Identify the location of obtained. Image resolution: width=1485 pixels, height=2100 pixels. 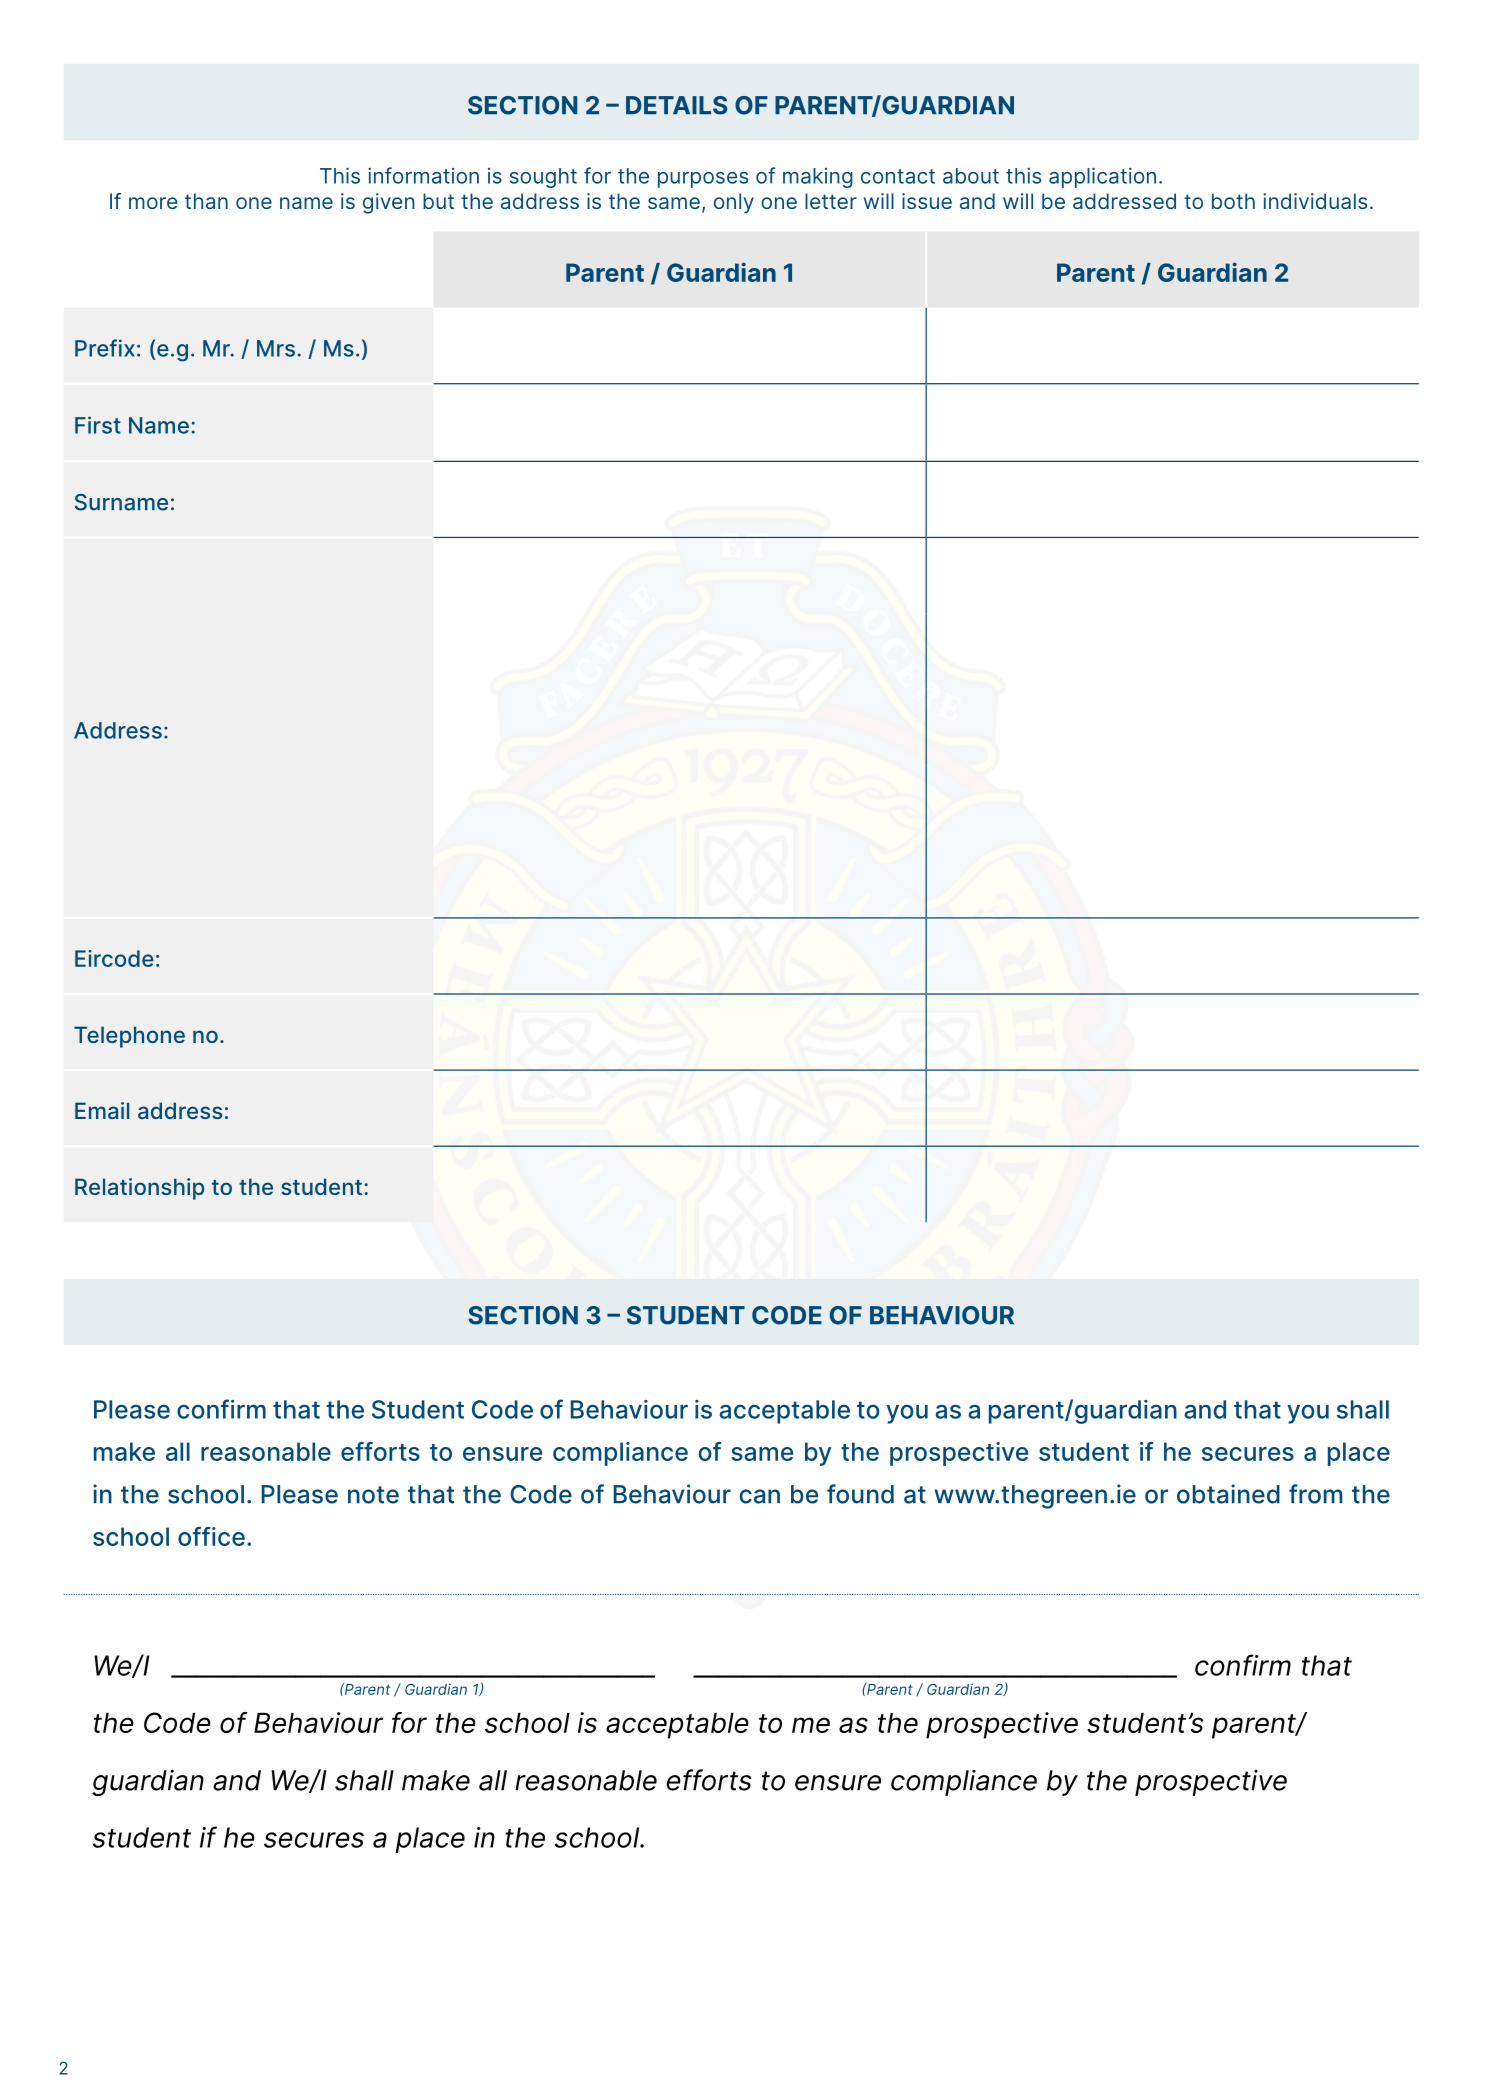
(1228, 1494).
